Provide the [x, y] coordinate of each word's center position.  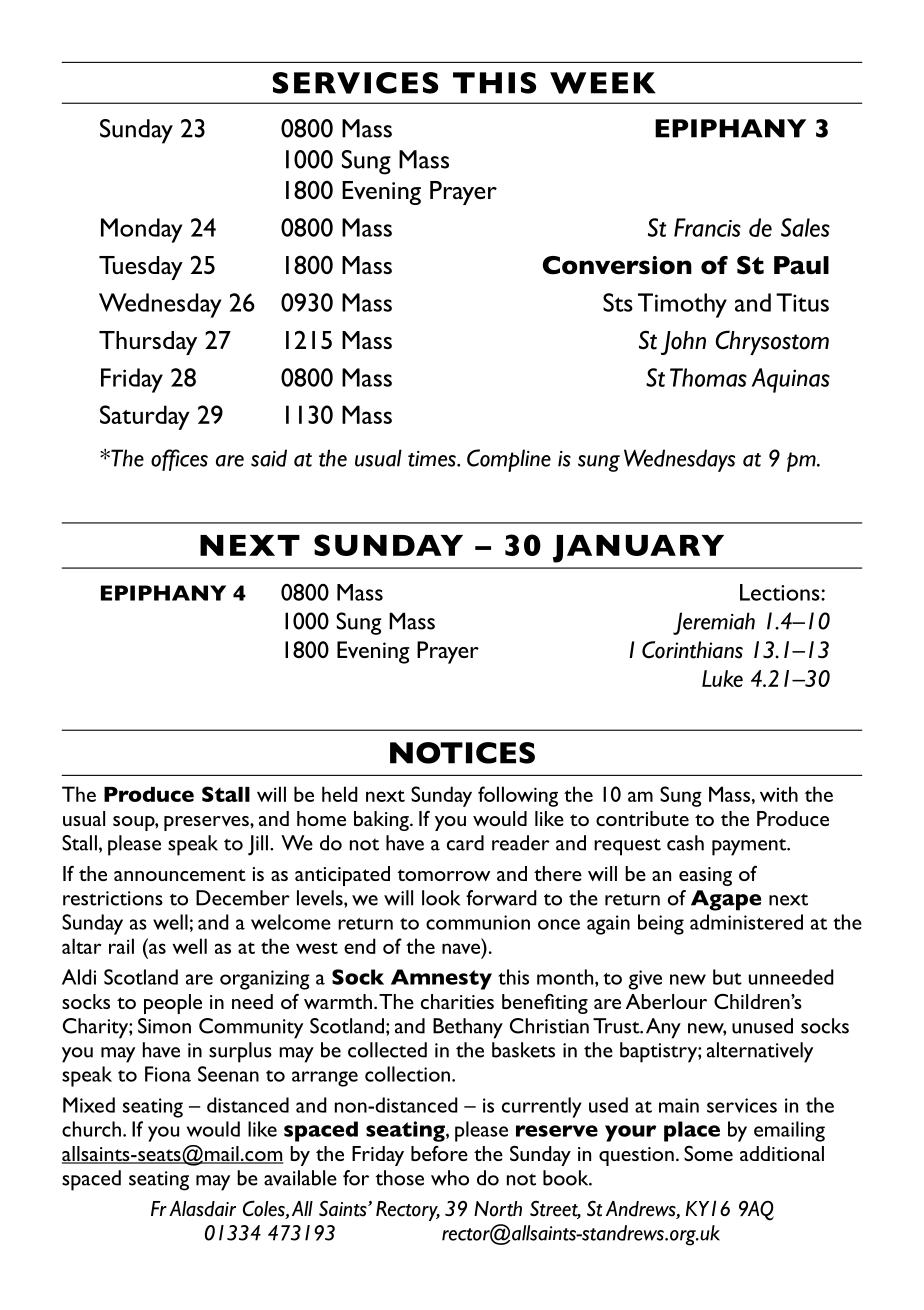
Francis [707, 227]
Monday [141, 230]
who [450, 1178]
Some [708, 1153]
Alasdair [202, 1209]
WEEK [603, 83]
